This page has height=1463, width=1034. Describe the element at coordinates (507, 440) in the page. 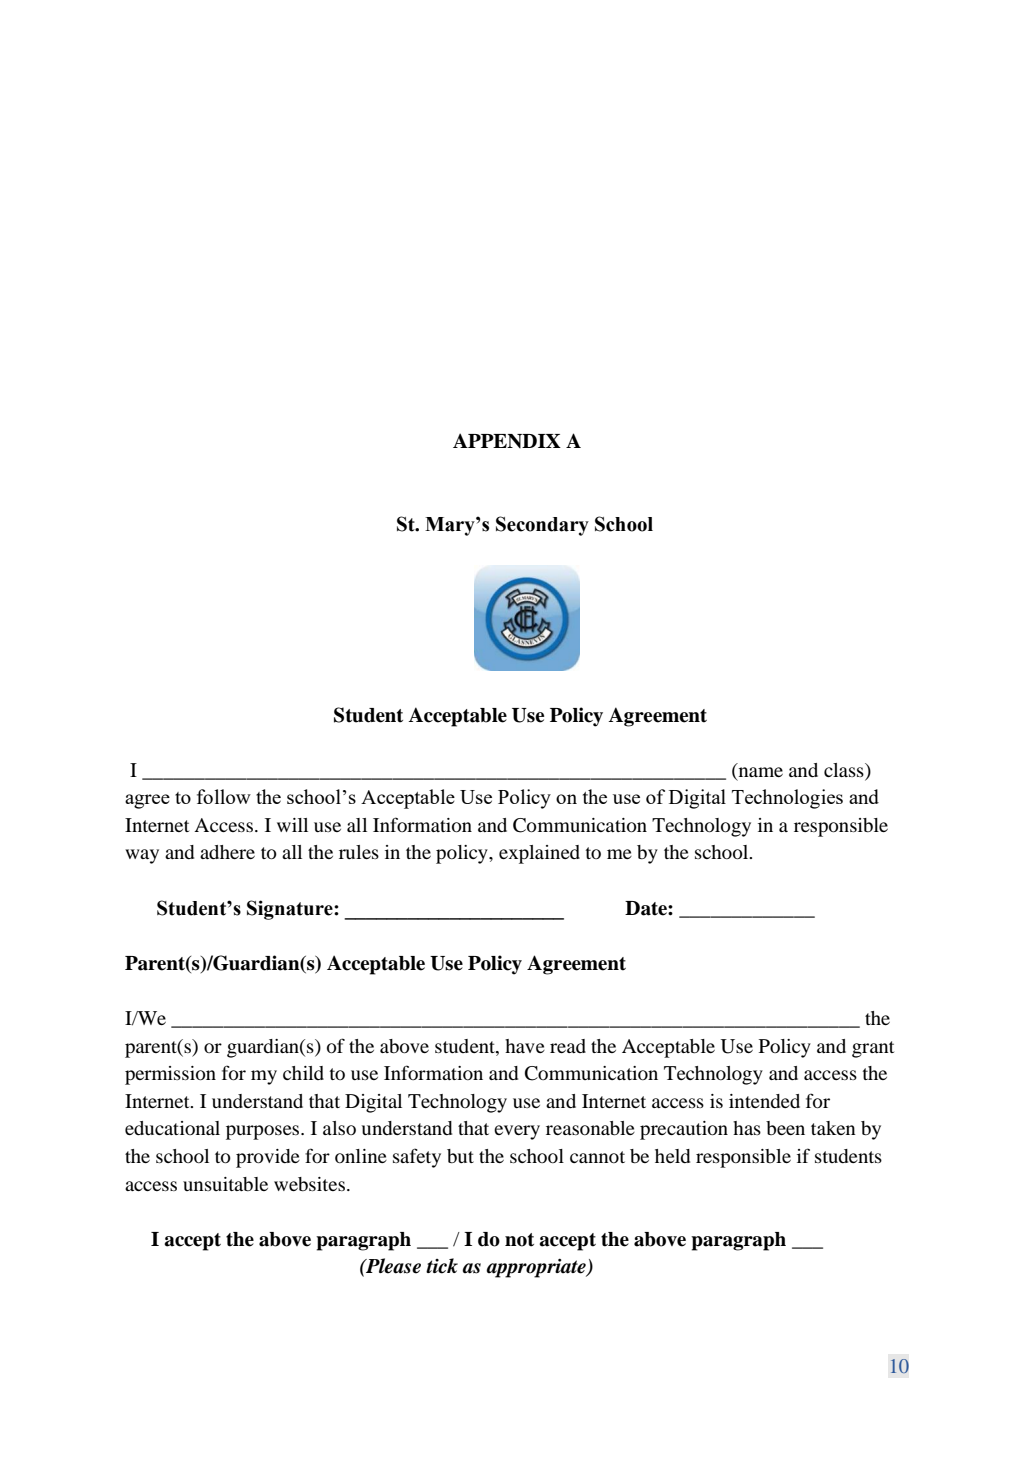

I see `APPENDIX` at that location.
